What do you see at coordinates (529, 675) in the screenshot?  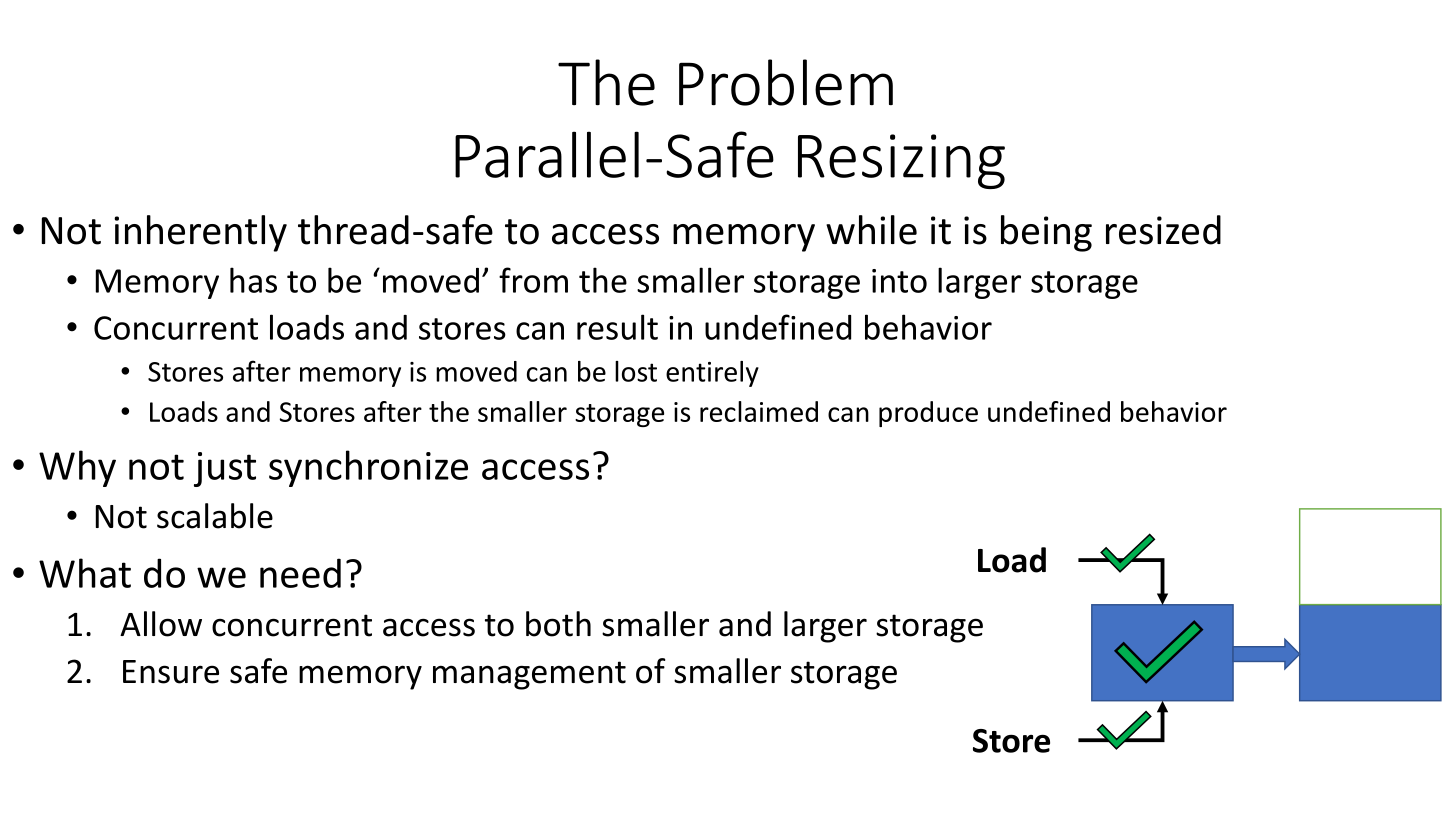 I see `management` at bounding box center [529, 675].
